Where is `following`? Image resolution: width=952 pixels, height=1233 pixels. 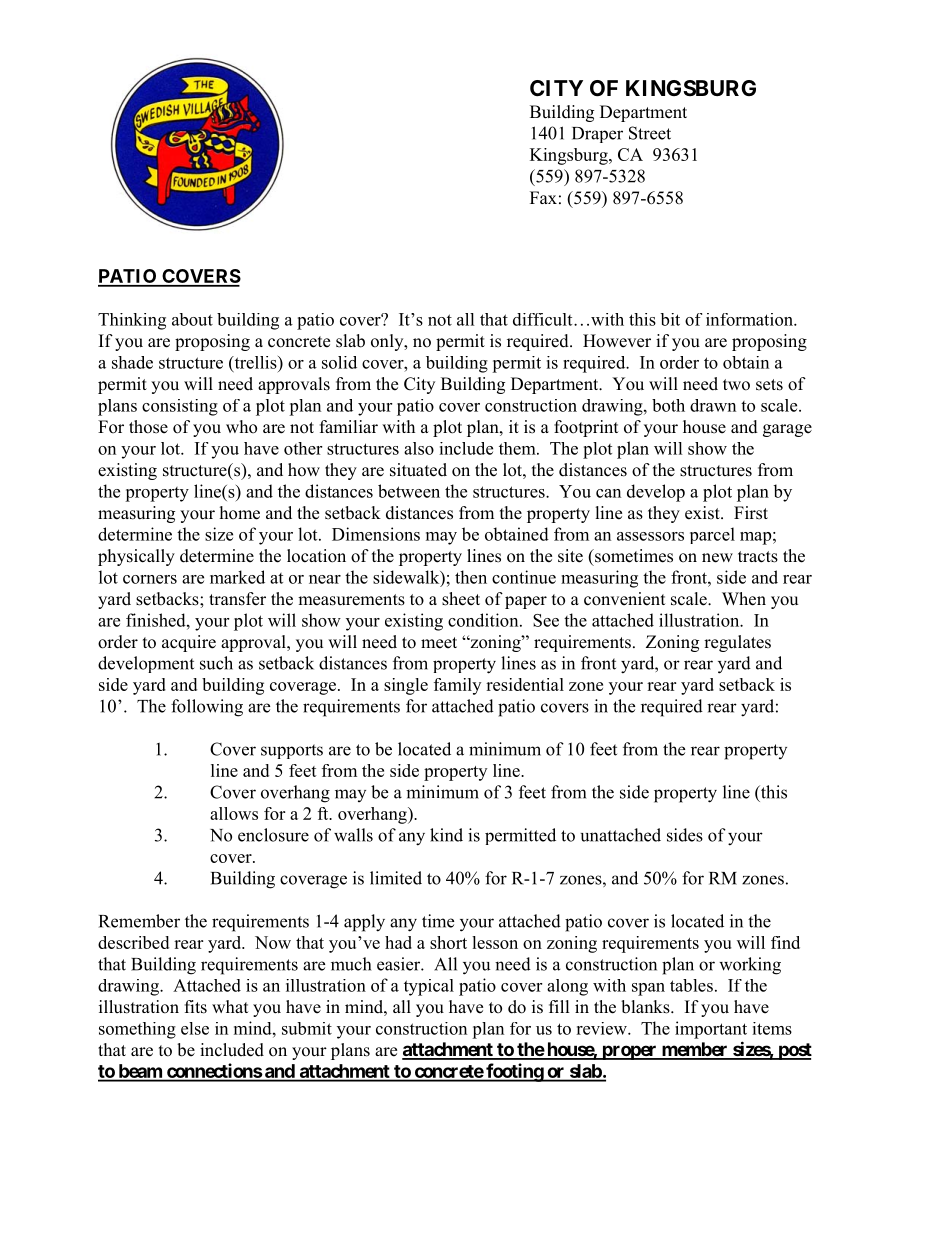 following is located at coordinates (207, 708).
